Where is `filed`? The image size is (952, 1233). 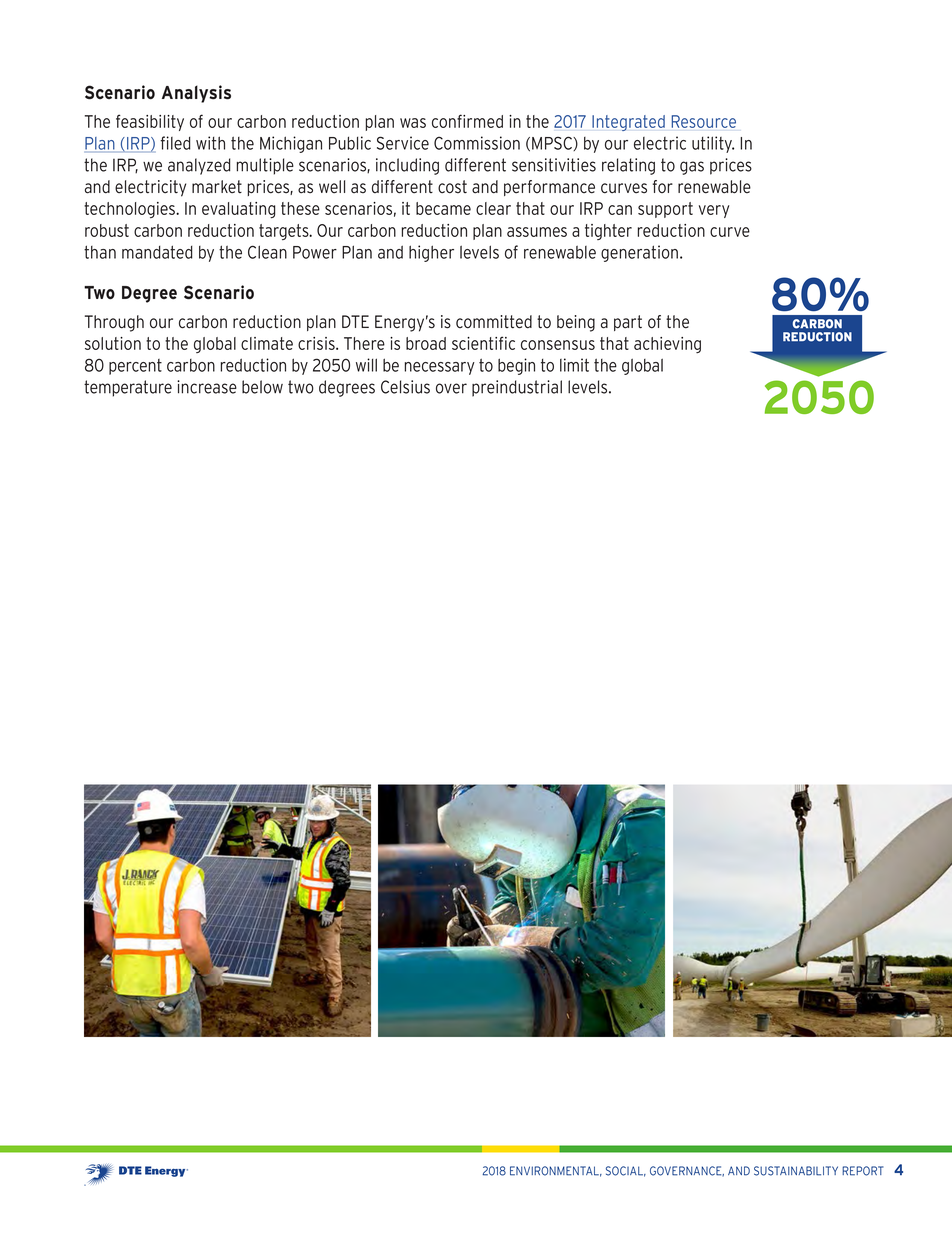 filed is located at coordinates (175, 143).
